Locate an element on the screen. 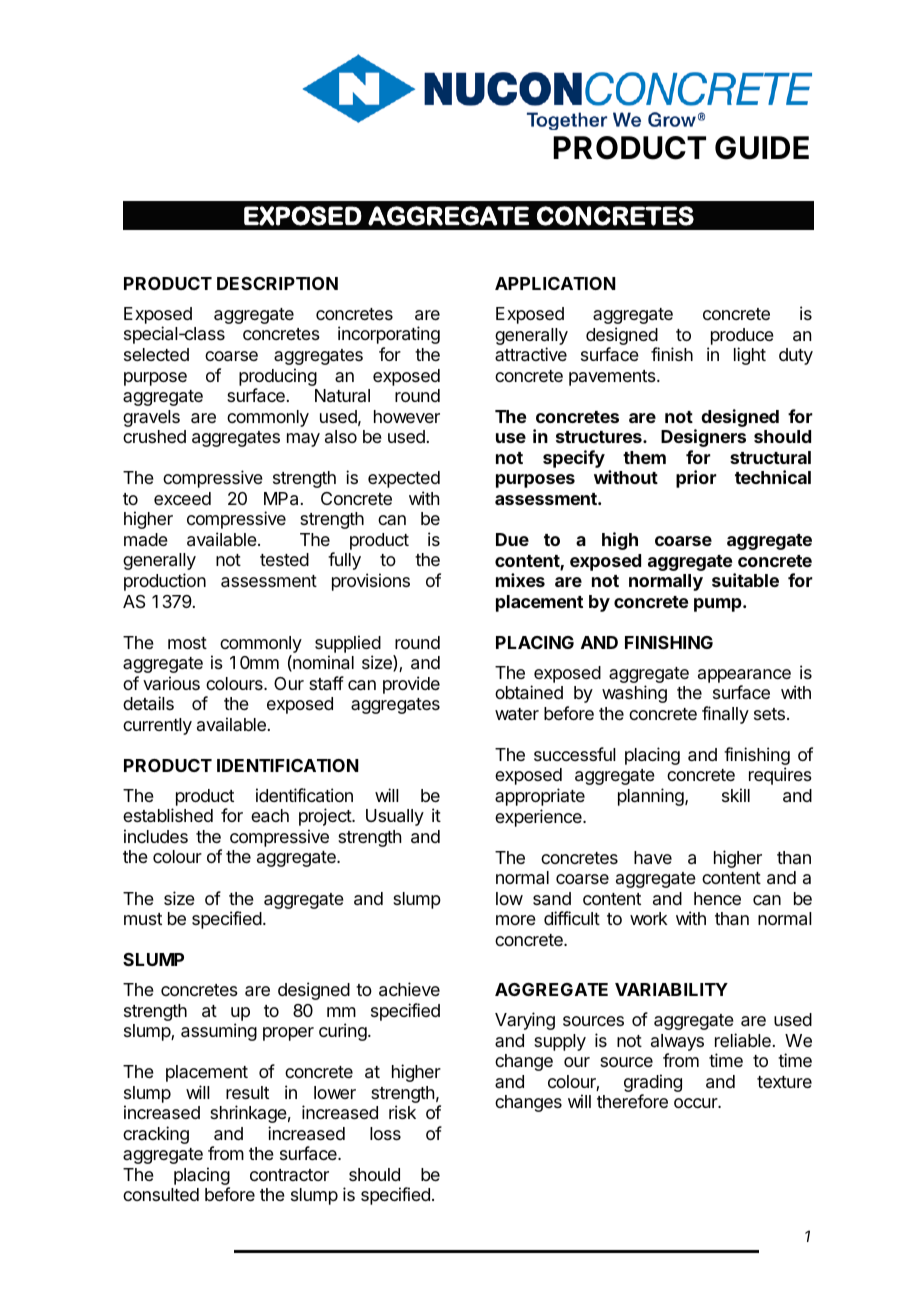 The width and height of the screenshot is (924, 1308). contractor is located at coordinates (289, 1175).
